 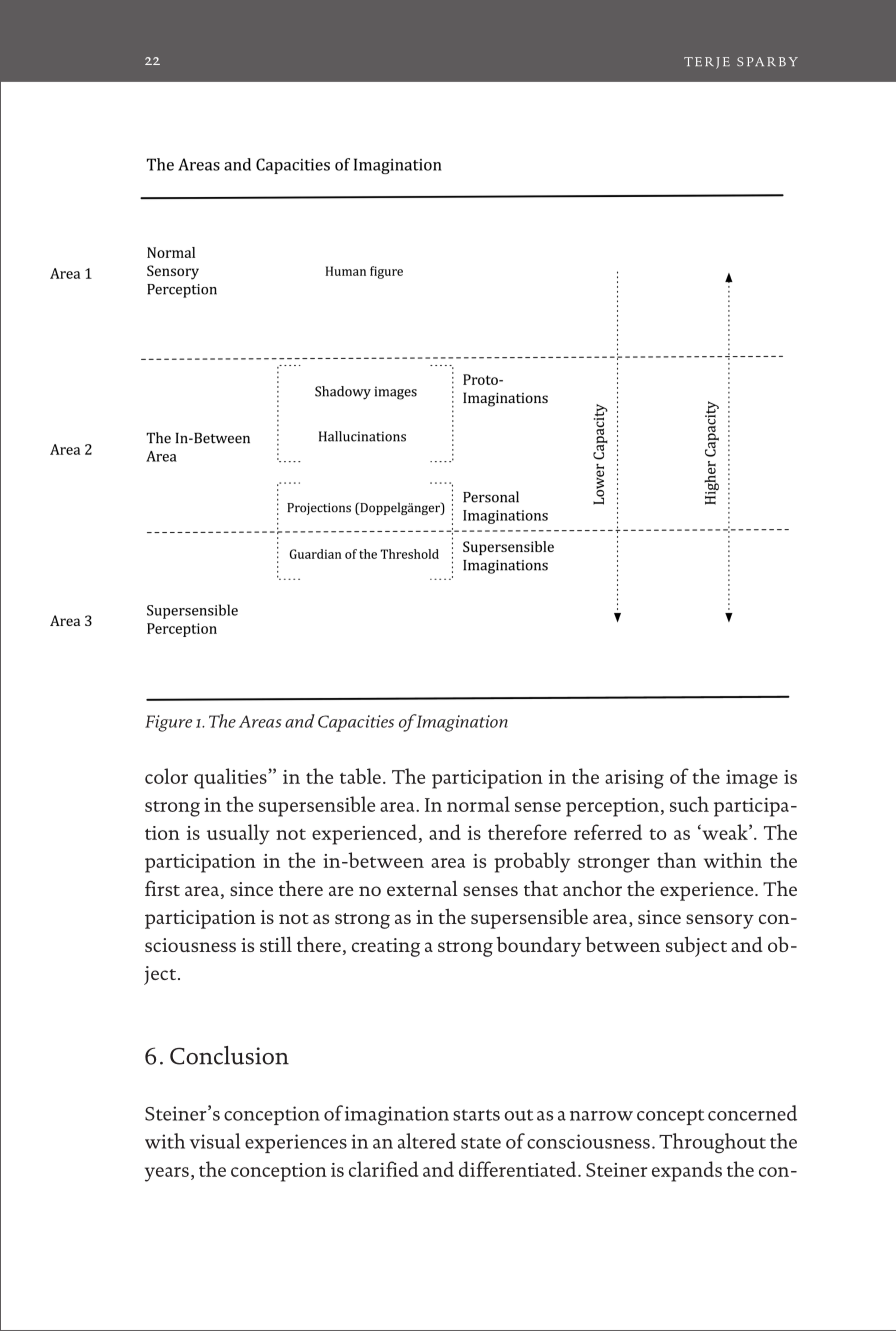 I want to click on qualities, so click(x=230, y=778).
